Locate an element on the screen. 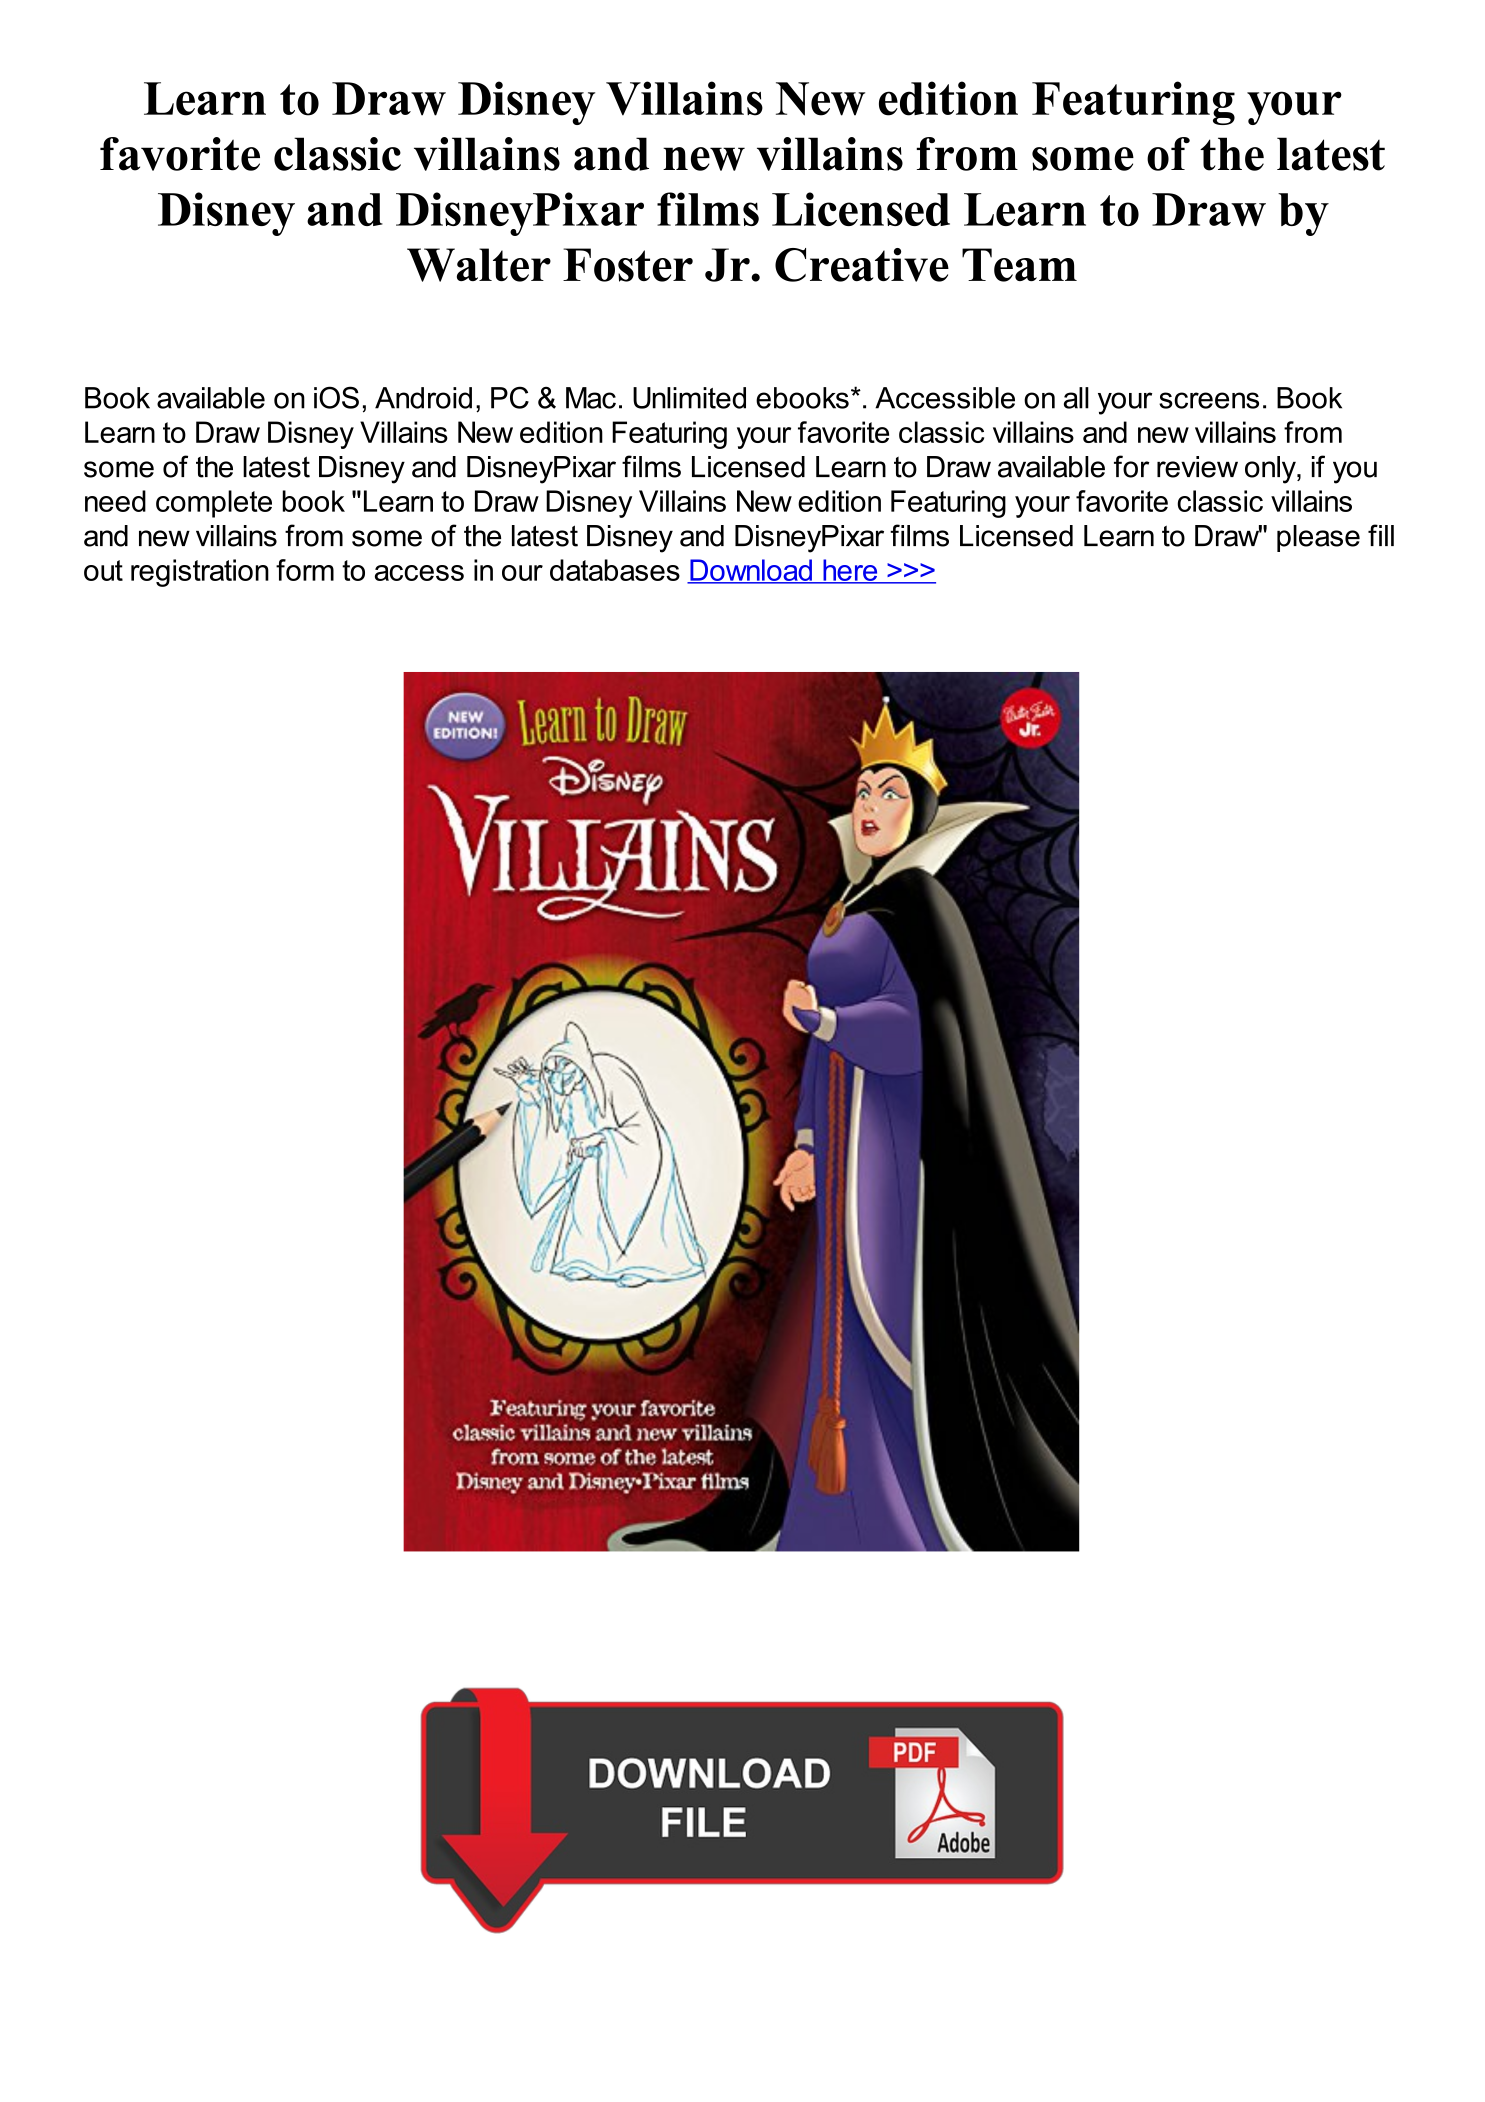 The image size is (1485, 2102). Walter is located at coordinates (479, 265).
